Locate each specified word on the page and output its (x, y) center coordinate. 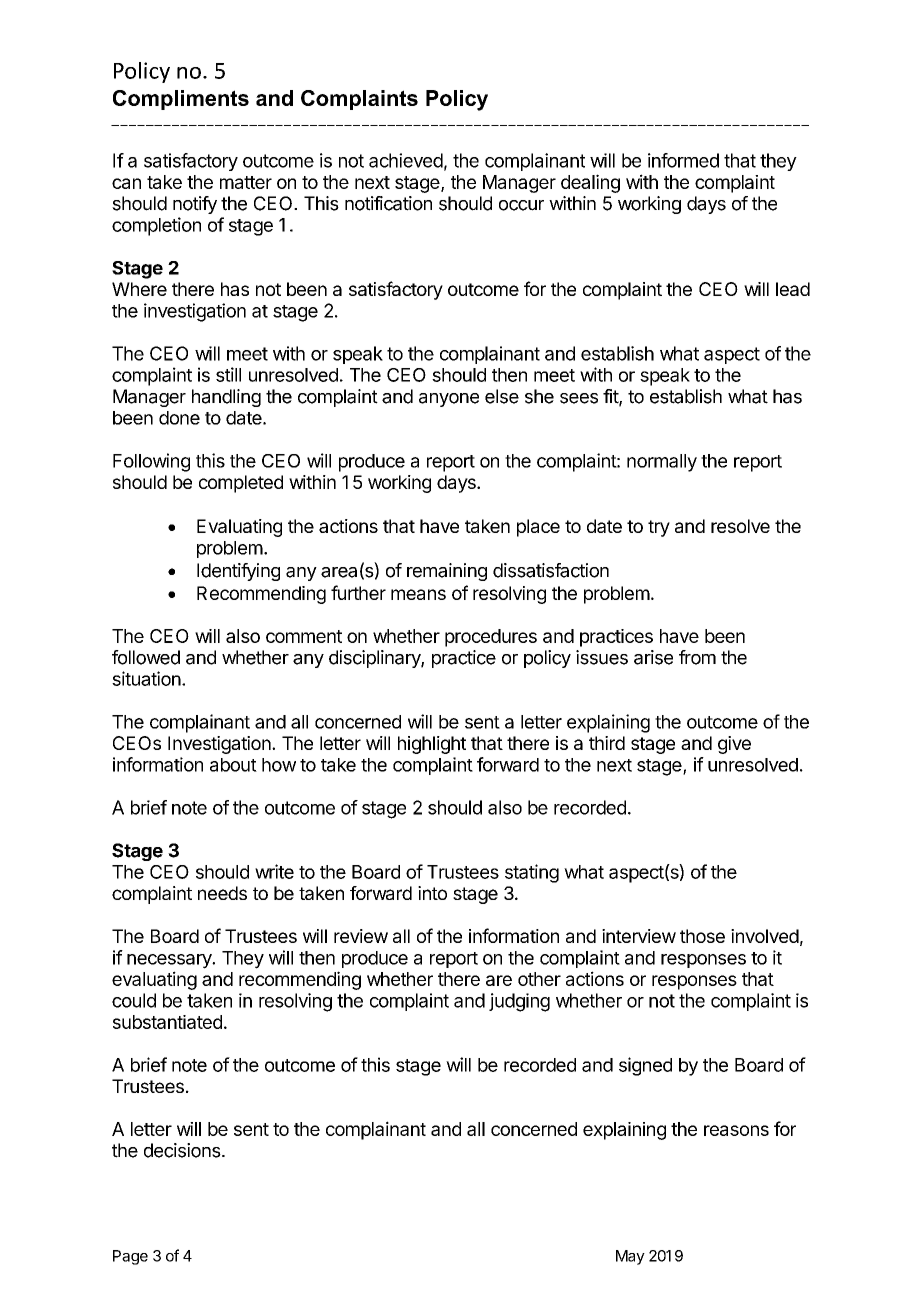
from (697, 657)
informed (683, 160)
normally (662, 463)
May (630, 1257)
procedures (491, 638)
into (432, 893)
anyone (449, 400)
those (702, 936)
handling (226, 398)
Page (130, 1257)
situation (146, 678)
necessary (170, 961)
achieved (406, 160)
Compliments (181, 100)
